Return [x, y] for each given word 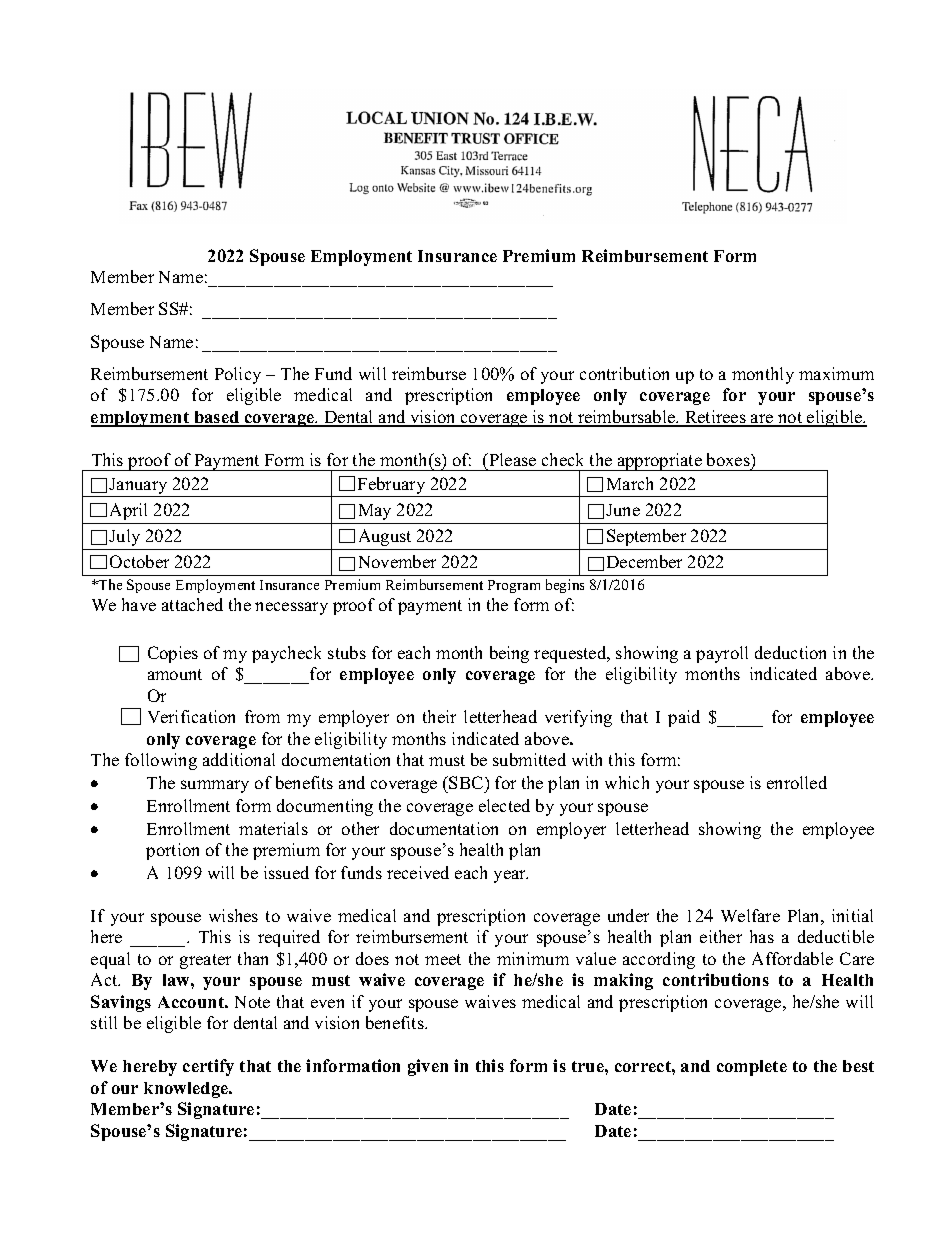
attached [192, 604]
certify [208, 1067]
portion [172, 851]
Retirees [715, 418]
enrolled [797, 782]
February [392, 487]
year [511, 876]
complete [752, 1068]
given [428, 1067]
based [217, 418]
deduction [790, 652]
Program [514, 586]
